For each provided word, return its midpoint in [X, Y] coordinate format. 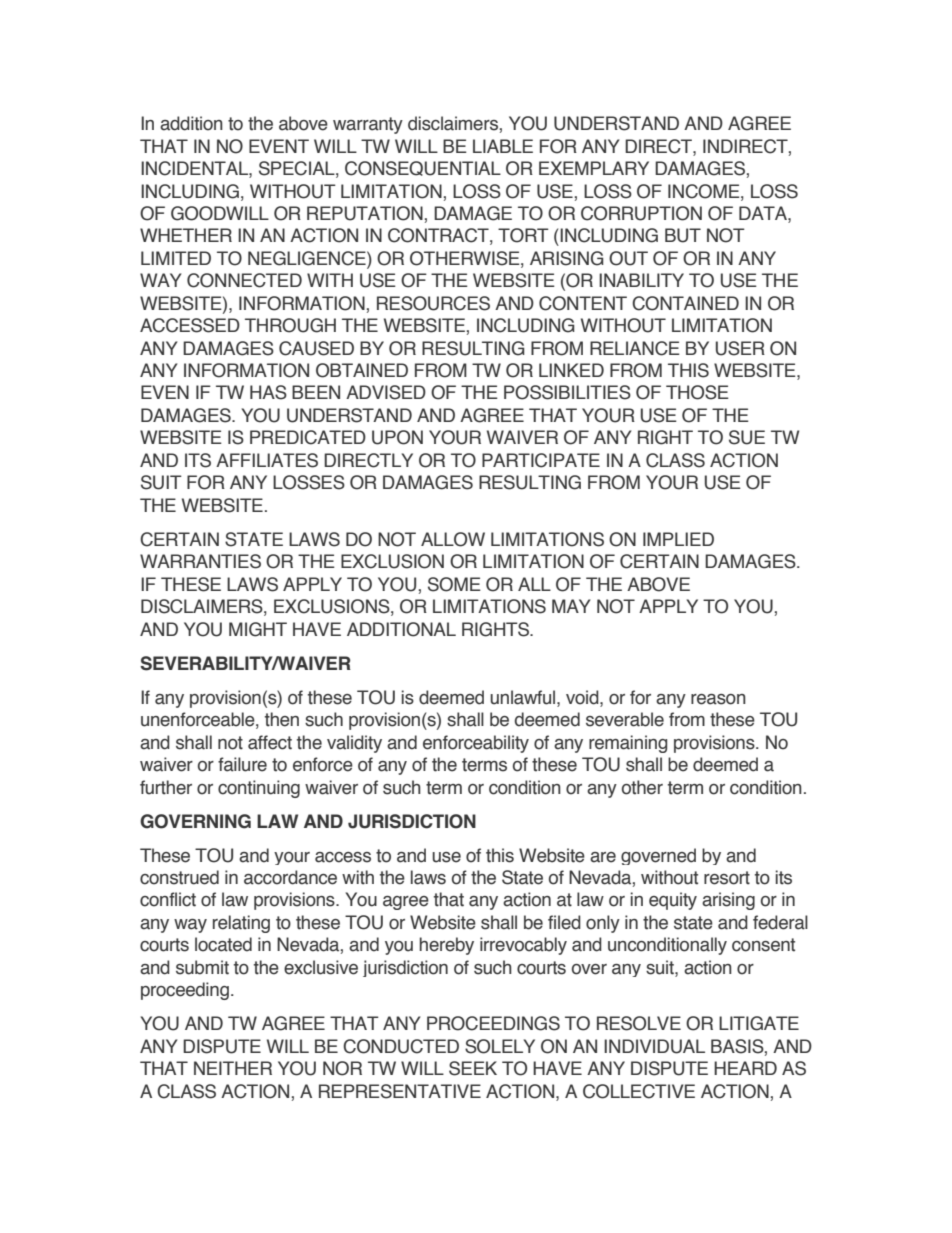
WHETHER [186, 235]
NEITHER [233, 1068]
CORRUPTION [641, 213]
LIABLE [503, 146]
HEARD [745, 1068]
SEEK [473, 1068]
